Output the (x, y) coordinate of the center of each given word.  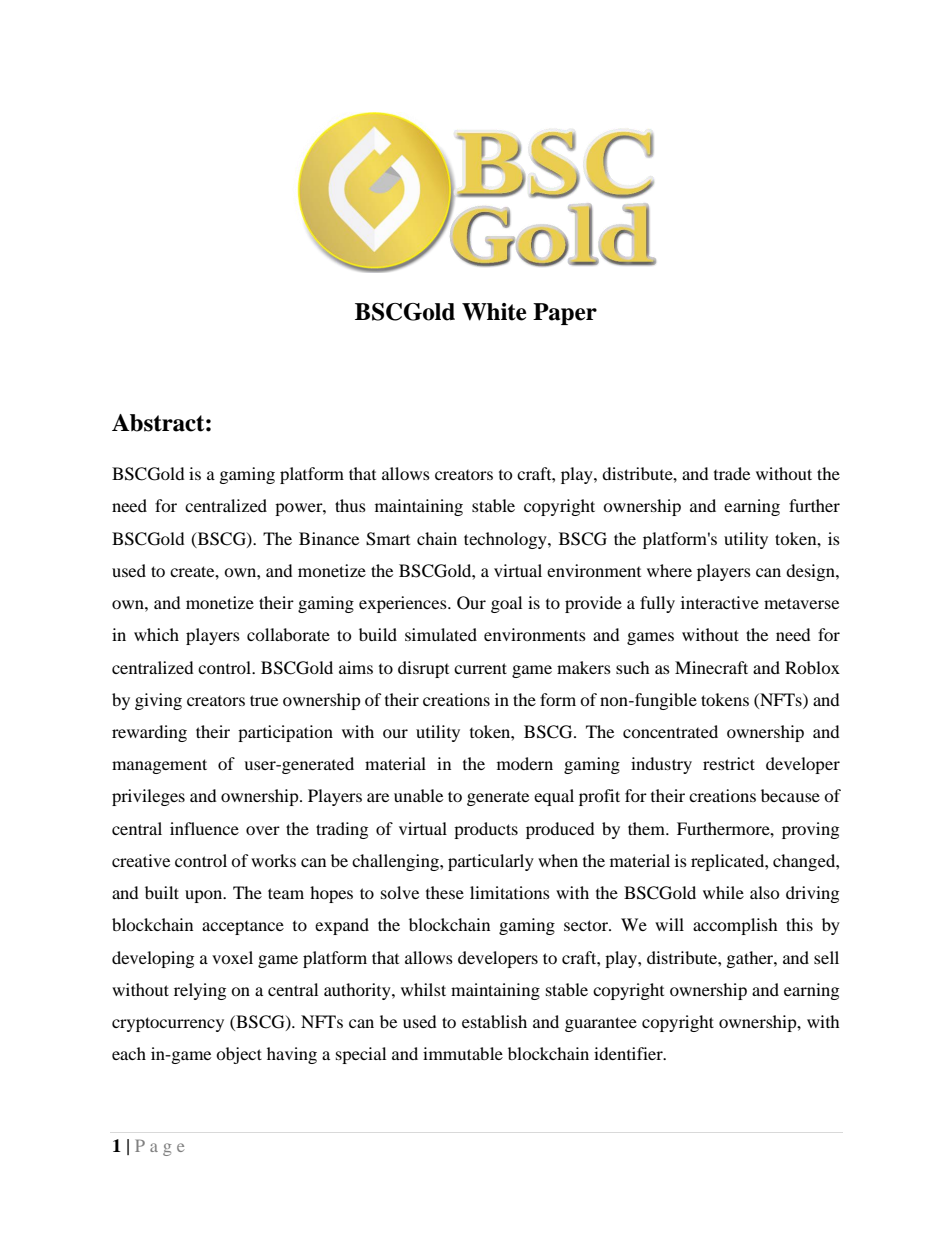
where (669, 570)
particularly (491, 862)
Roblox (812, 667)
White (494, 312)
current (480, 668)
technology (506, 540)
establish (494, 1021)
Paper (565, 314)
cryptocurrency (168, 1024)
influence (204, 828)
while (723, 892)
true (264, 700)
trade (732, 473)
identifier (629, 1053)
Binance (329, 538)
